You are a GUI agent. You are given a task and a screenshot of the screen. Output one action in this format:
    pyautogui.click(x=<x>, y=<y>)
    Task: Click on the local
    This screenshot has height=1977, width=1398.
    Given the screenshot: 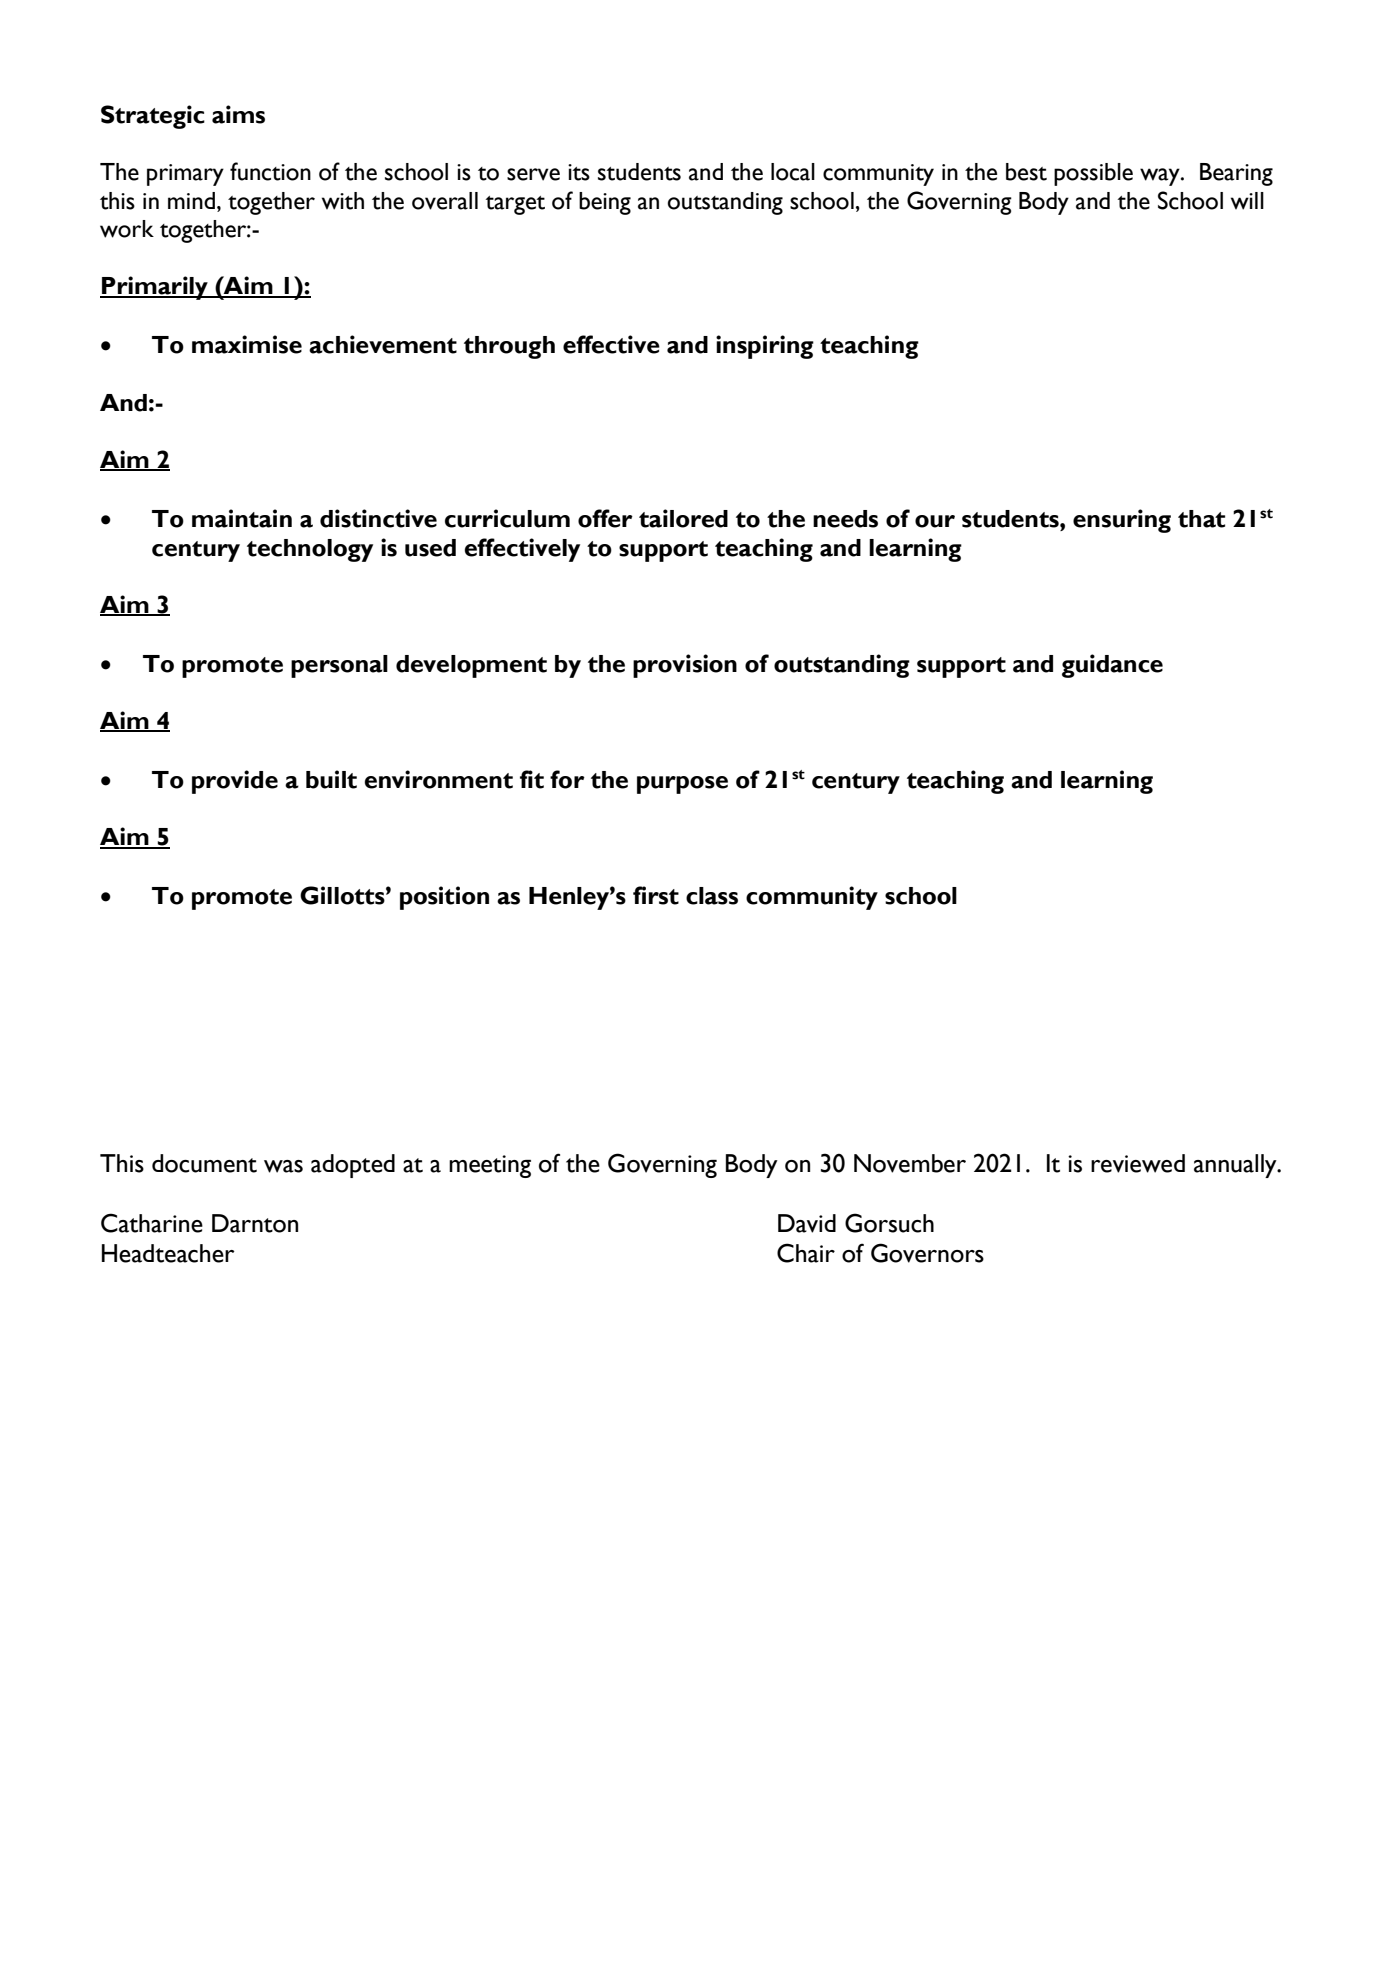 What is the action you would take?
    pyautogui.click(x=793, y=172)
